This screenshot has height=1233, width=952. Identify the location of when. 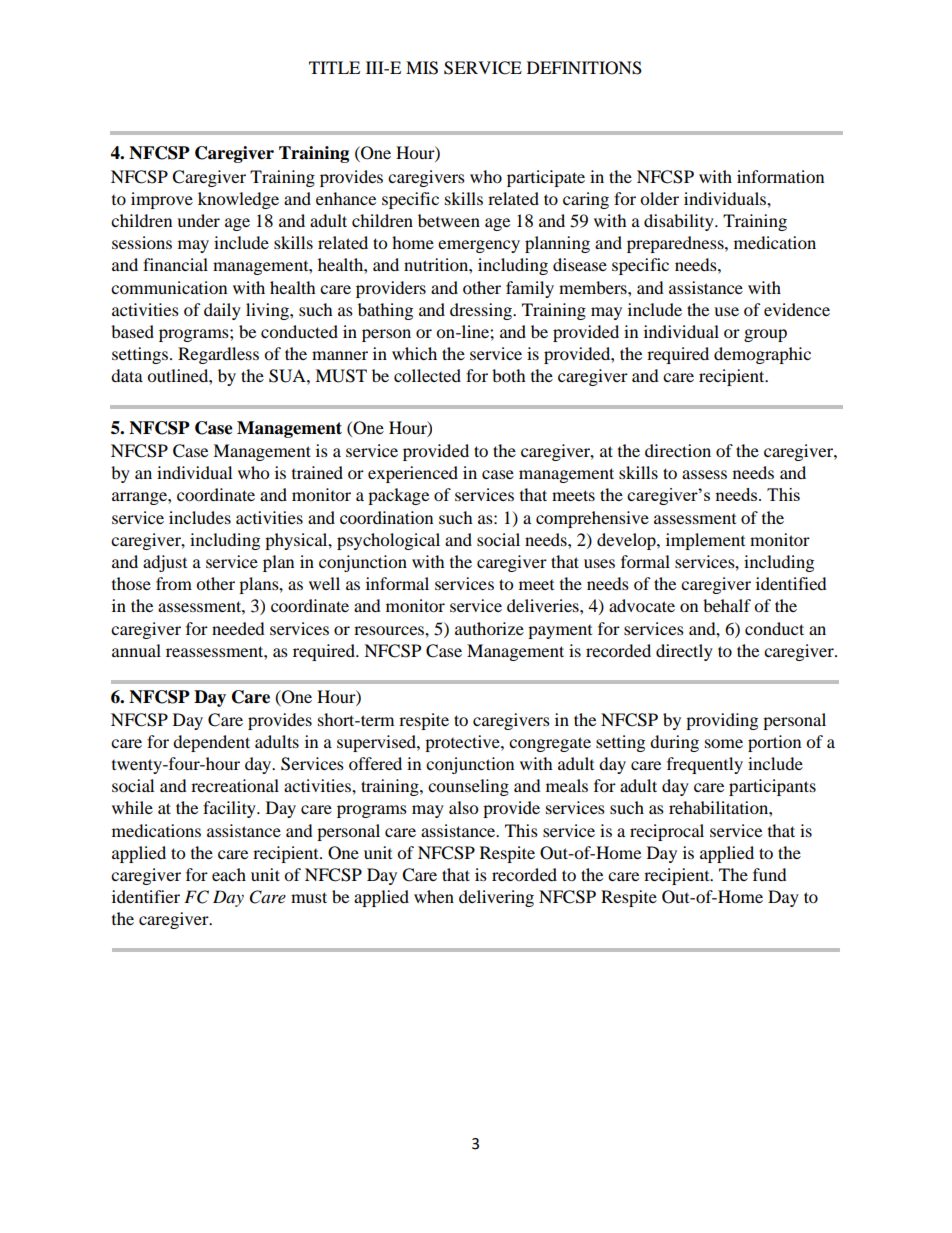
(434, 896).
